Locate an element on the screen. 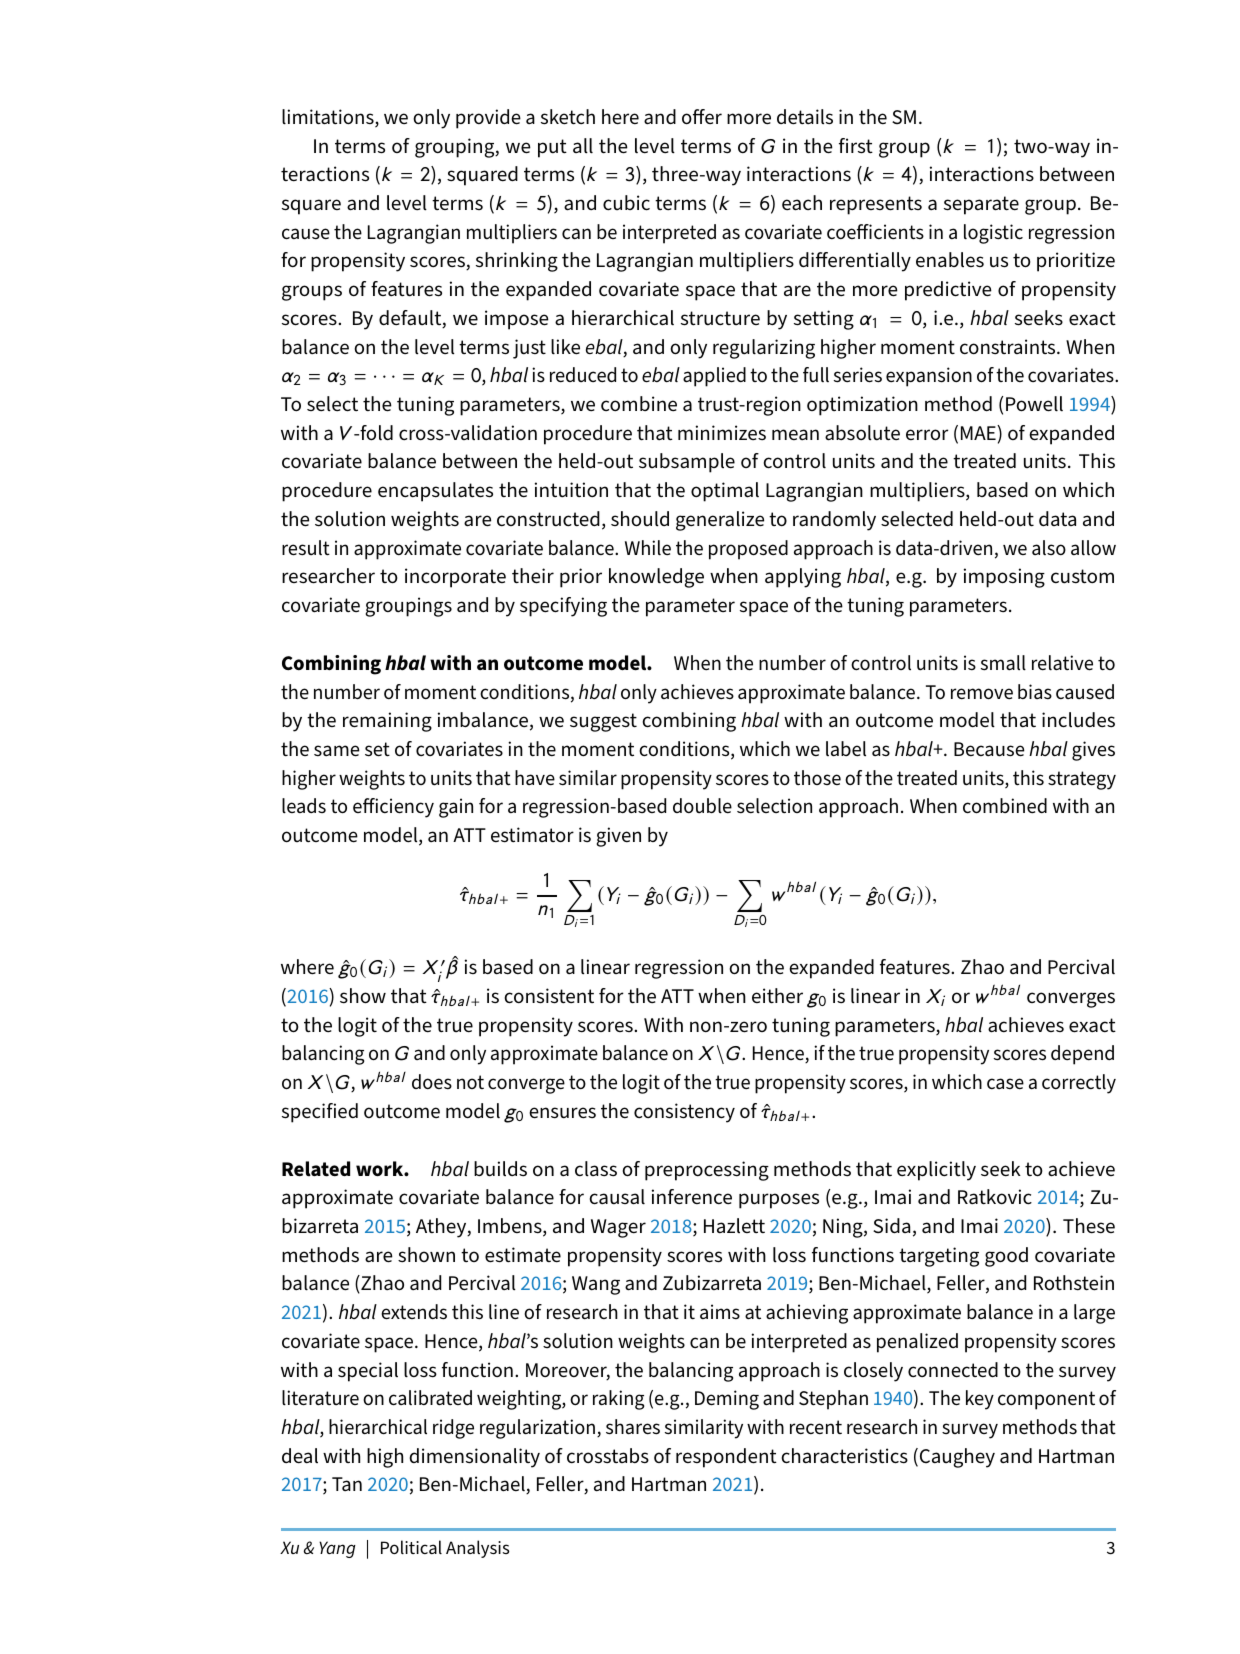 The image size is (1240, 1654). respondent is located at coordinates (726, 1458).
